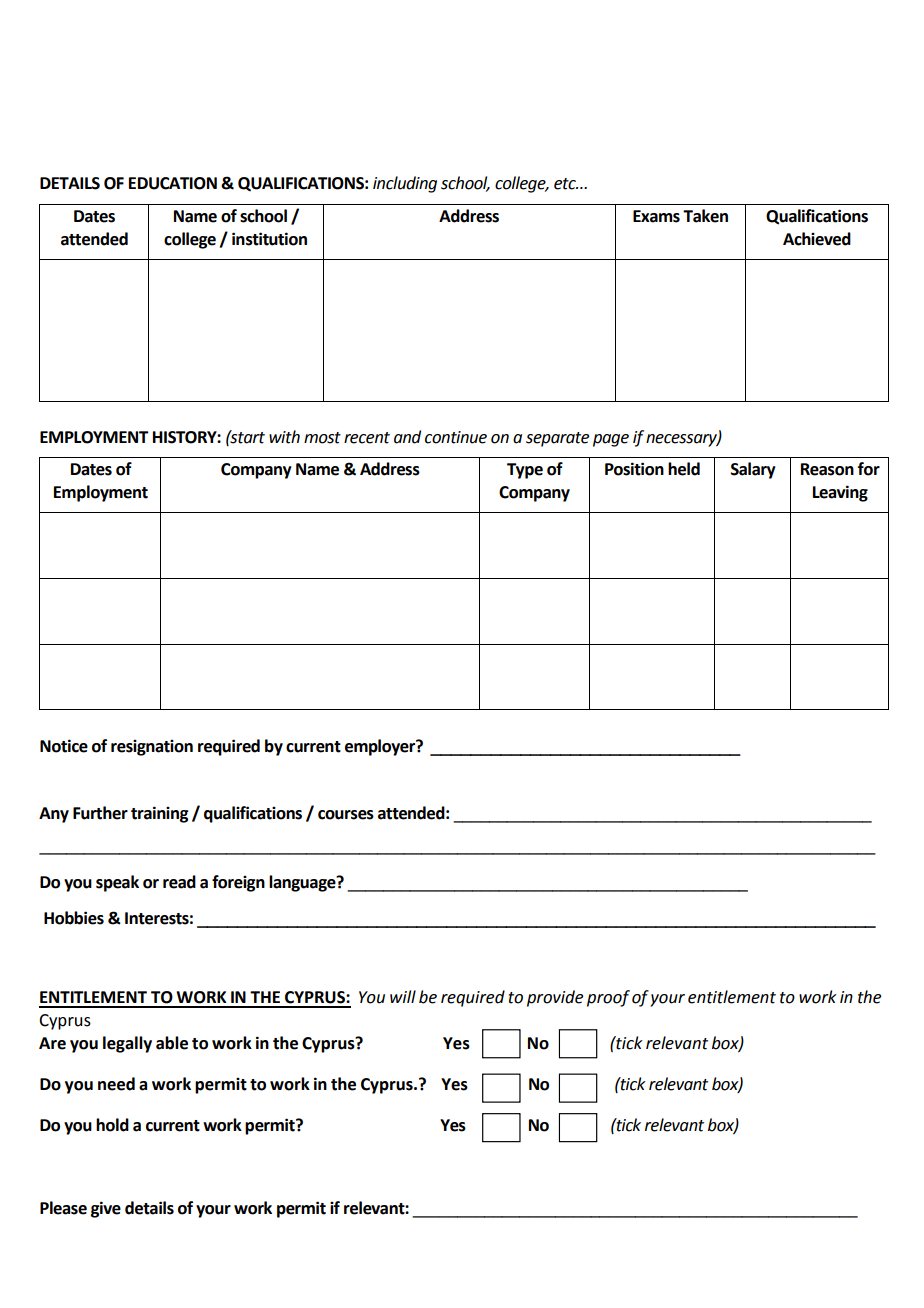  I want to click on with, so click(284, 437).
